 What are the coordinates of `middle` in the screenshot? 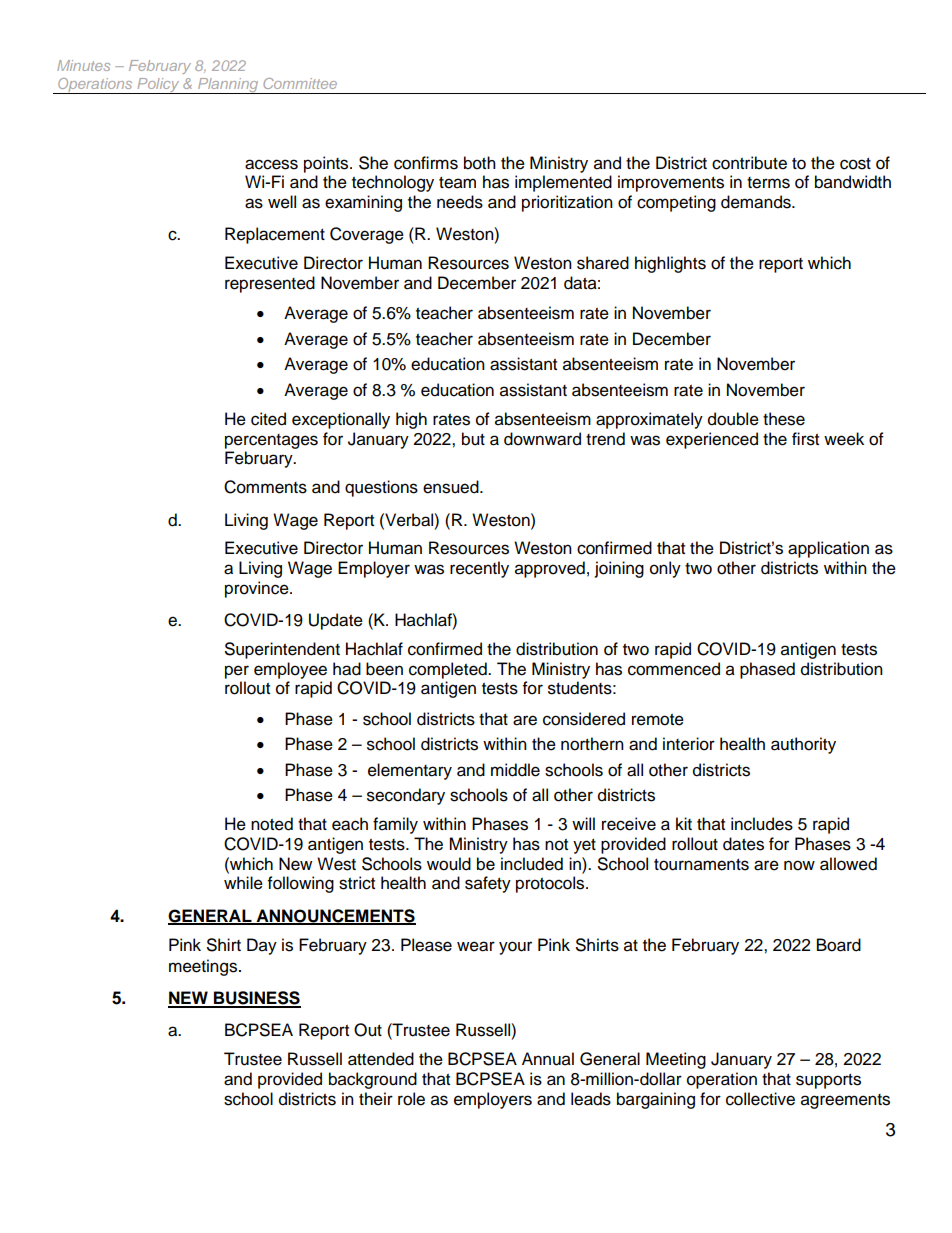 It's located at (515, 770).
